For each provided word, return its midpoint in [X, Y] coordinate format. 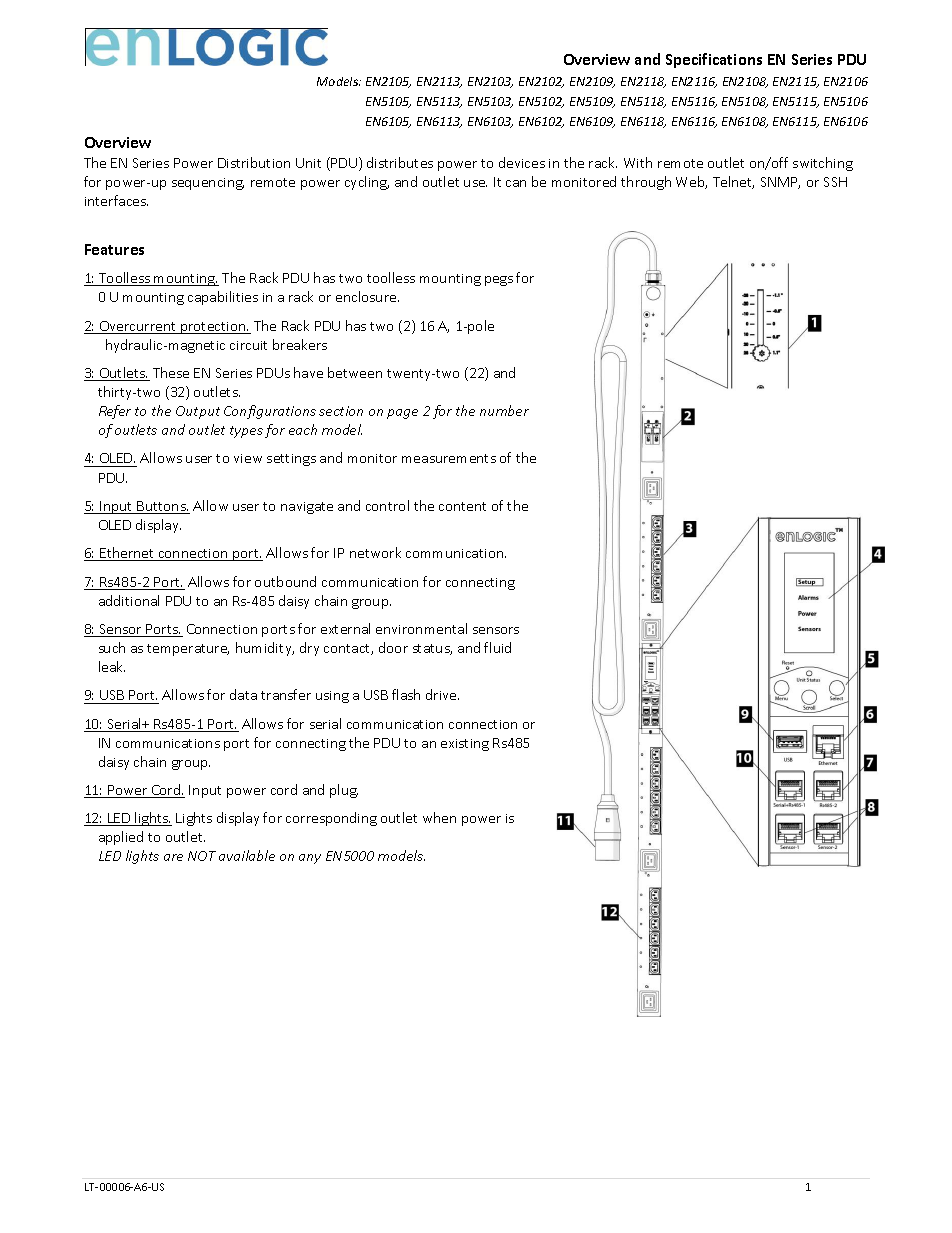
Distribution [254, 162]
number [504, 410]
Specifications [714, 60]
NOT [202, 856]
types [246, 432]
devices [522, 162]
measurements [449, 458]
